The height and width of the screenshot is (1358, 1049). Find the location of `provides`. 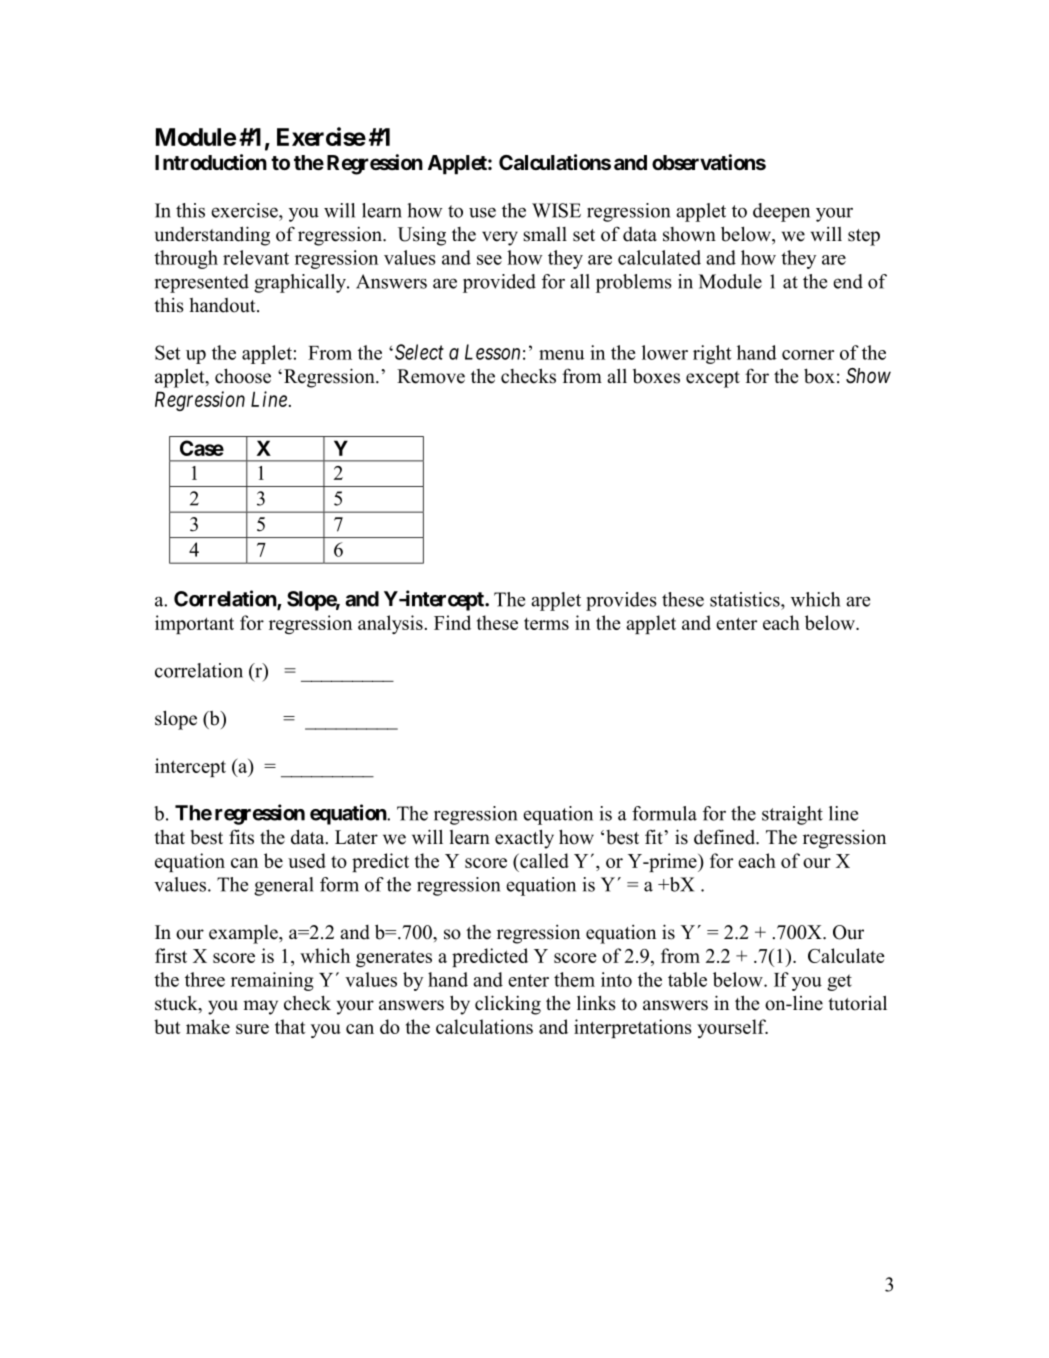

provides is located at coordinates (621, 601).
